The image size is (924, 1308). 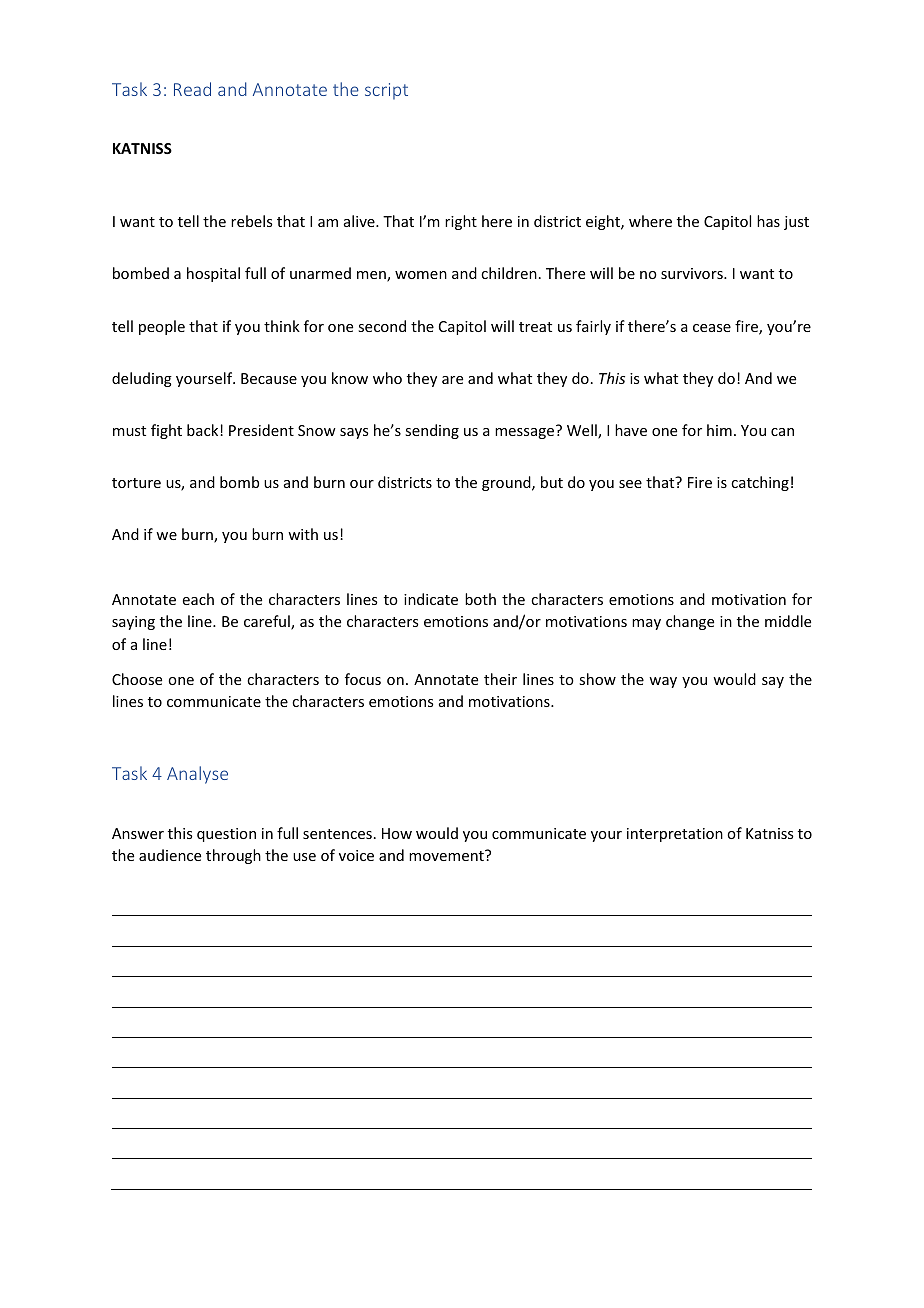 What do you see at coordinates (386, 91) in the document?
I see `script` at bounding box center [386, 91].
